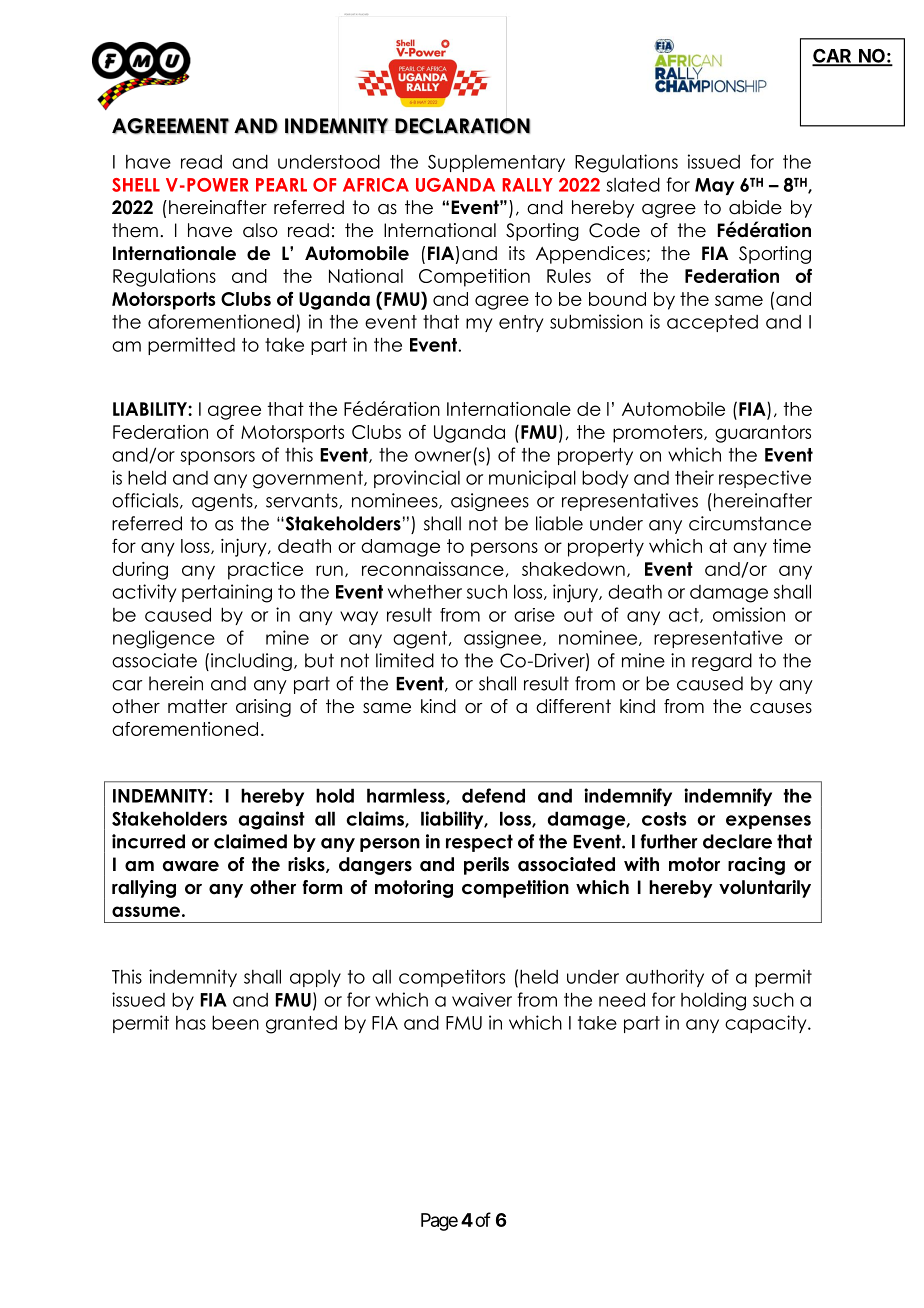  Describe the element at coordinates (250, 841) in the screenshot. I see `claimed` at that location.
